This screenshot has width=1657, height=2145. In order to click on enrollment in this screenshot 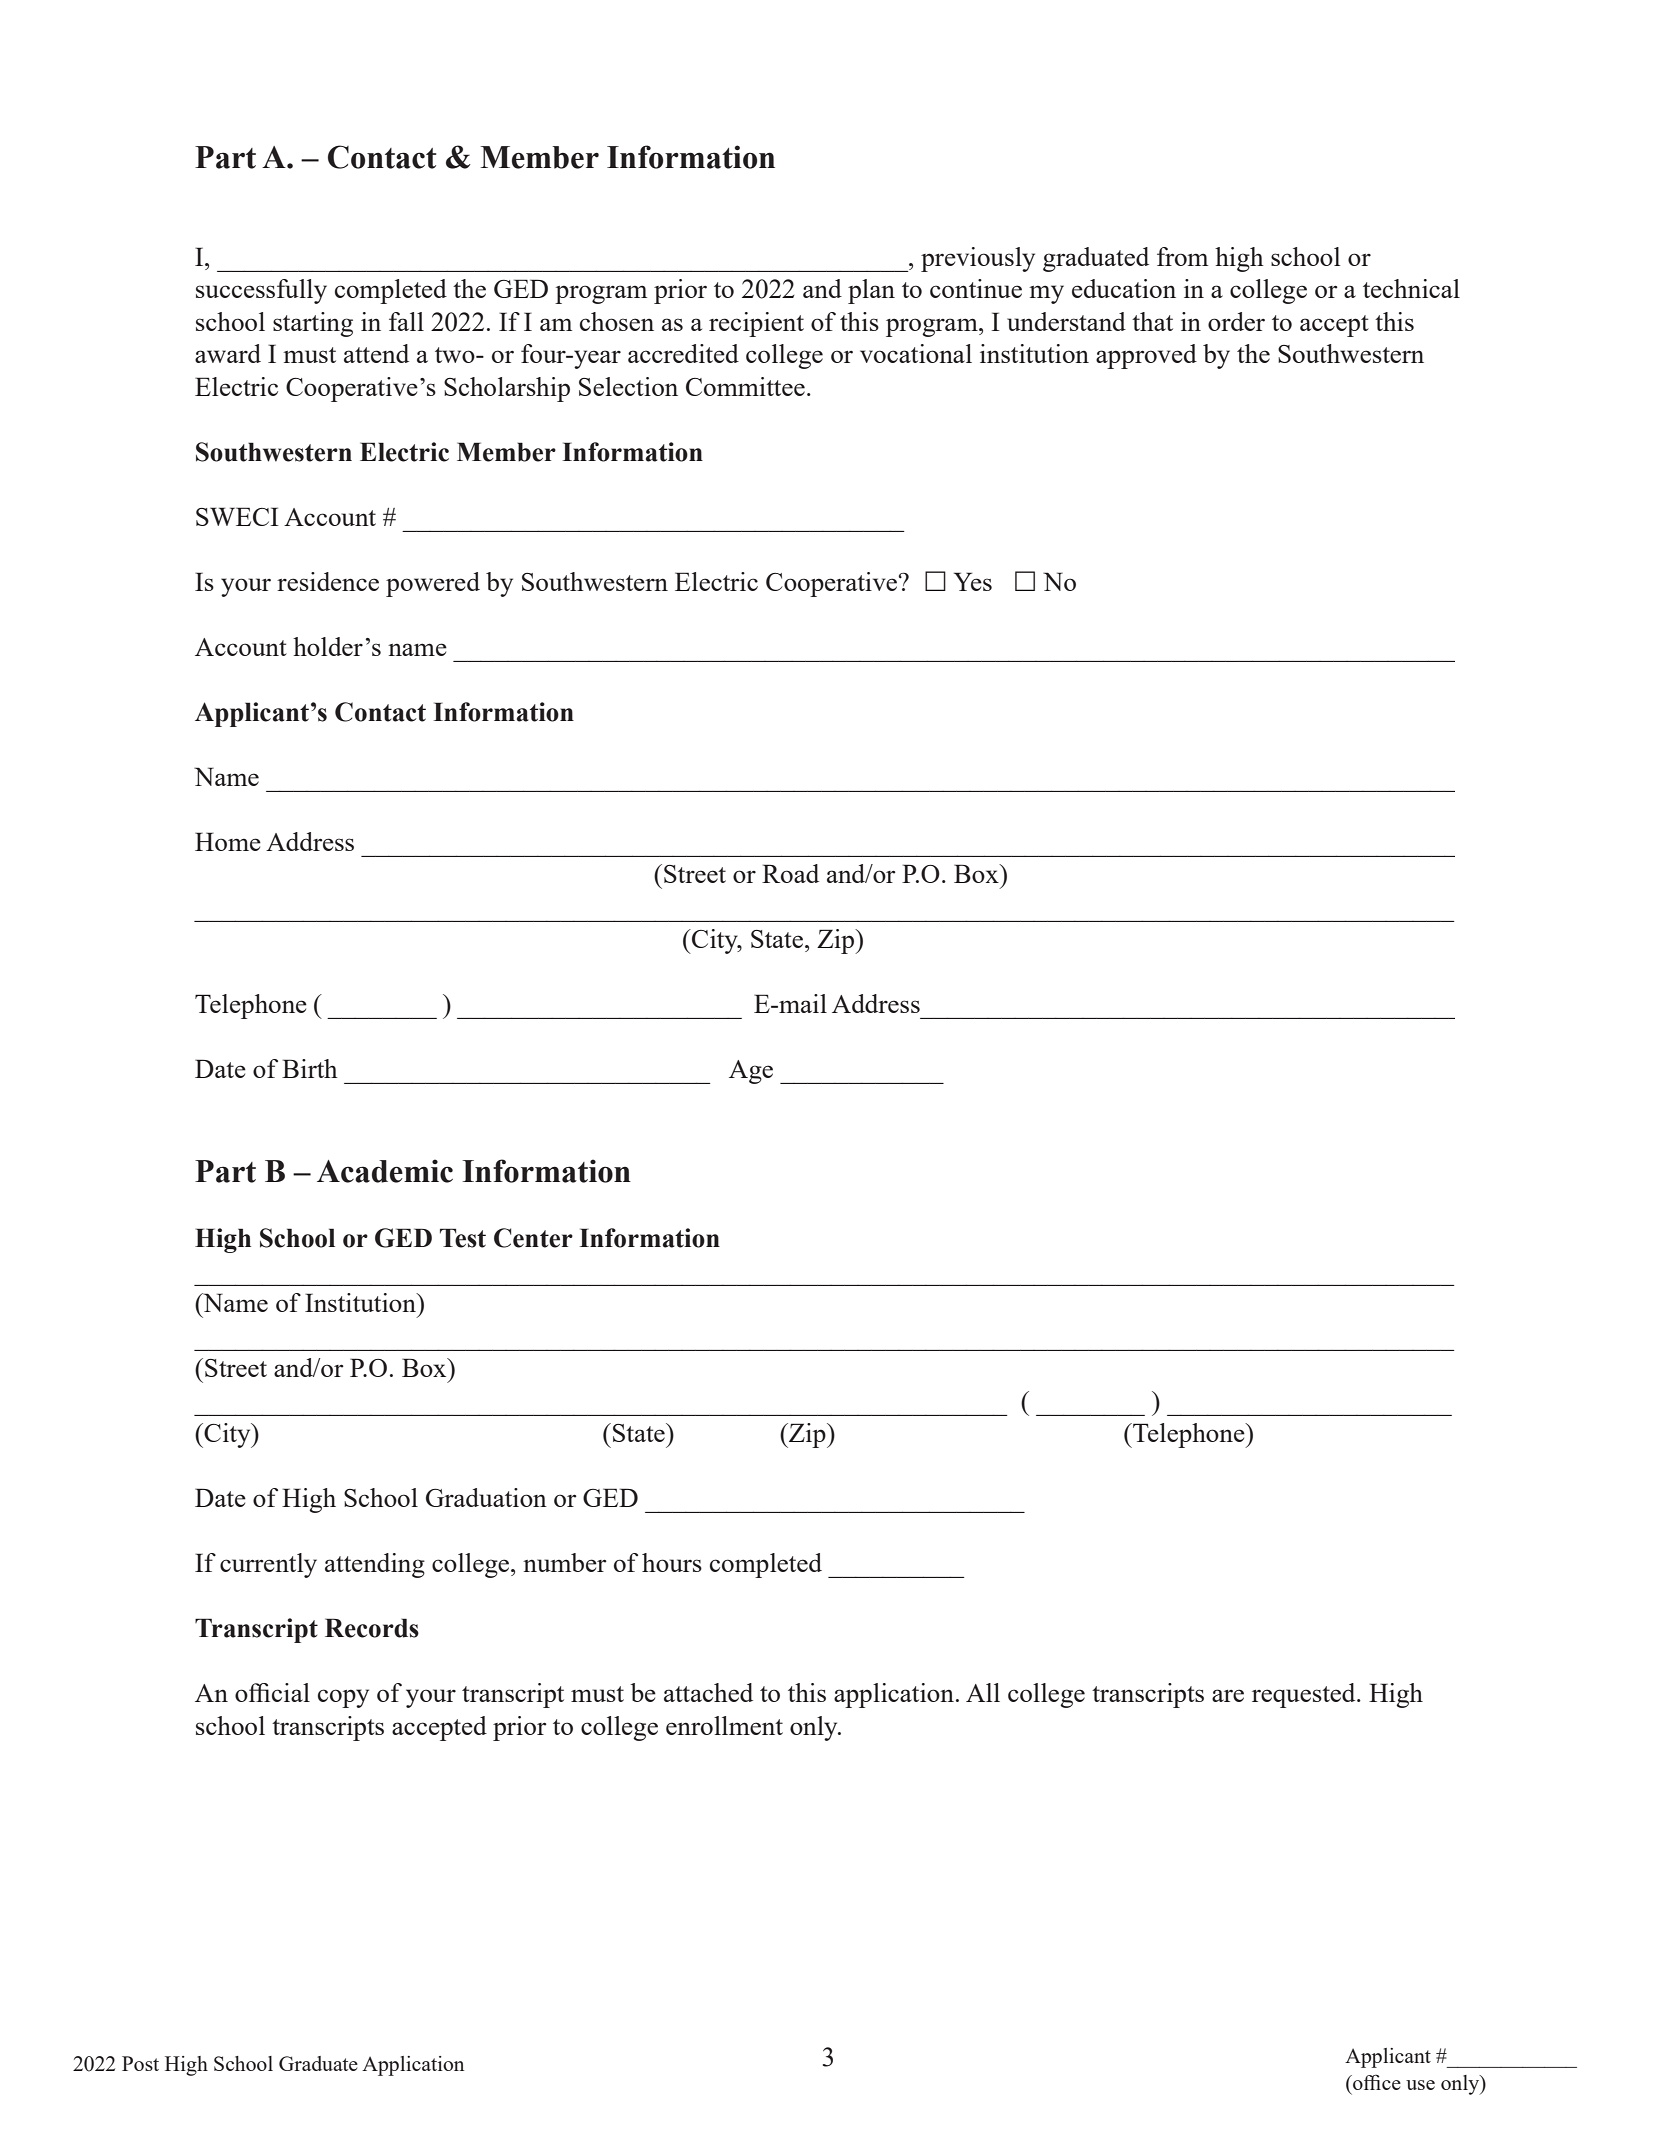, I will do `click(724, 1725)`.
